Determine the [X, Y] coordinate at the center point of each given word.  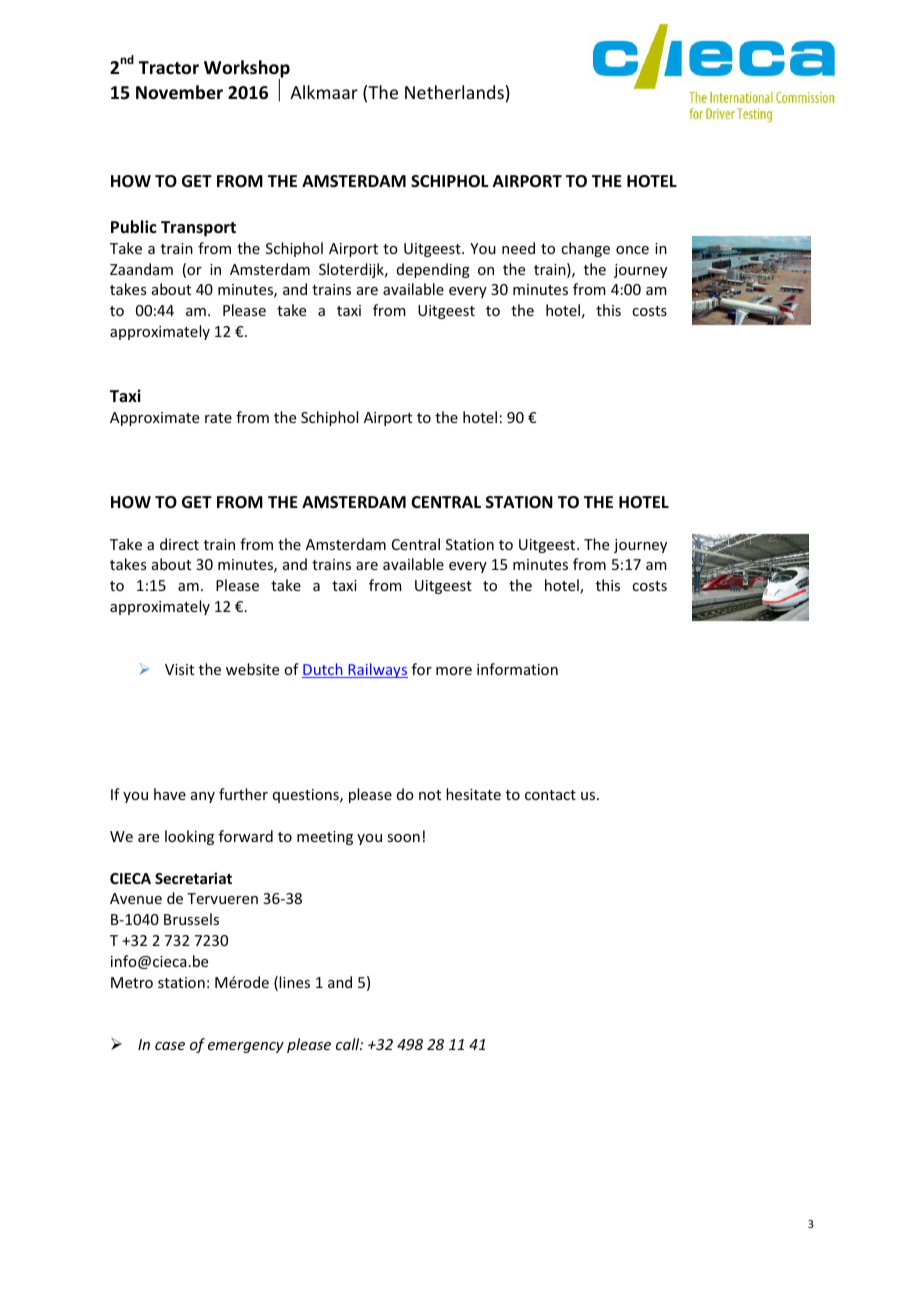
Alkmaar [324, 92]
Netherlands [454, 92]
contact [550, 795]
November [179, 92]
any [203, 797]
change [585, 249]
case [170, 1046]
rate [218, 418]
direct [179, 544]
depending [433, 270]
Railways [377, 670]
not [430, 795]
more [454, 671]
